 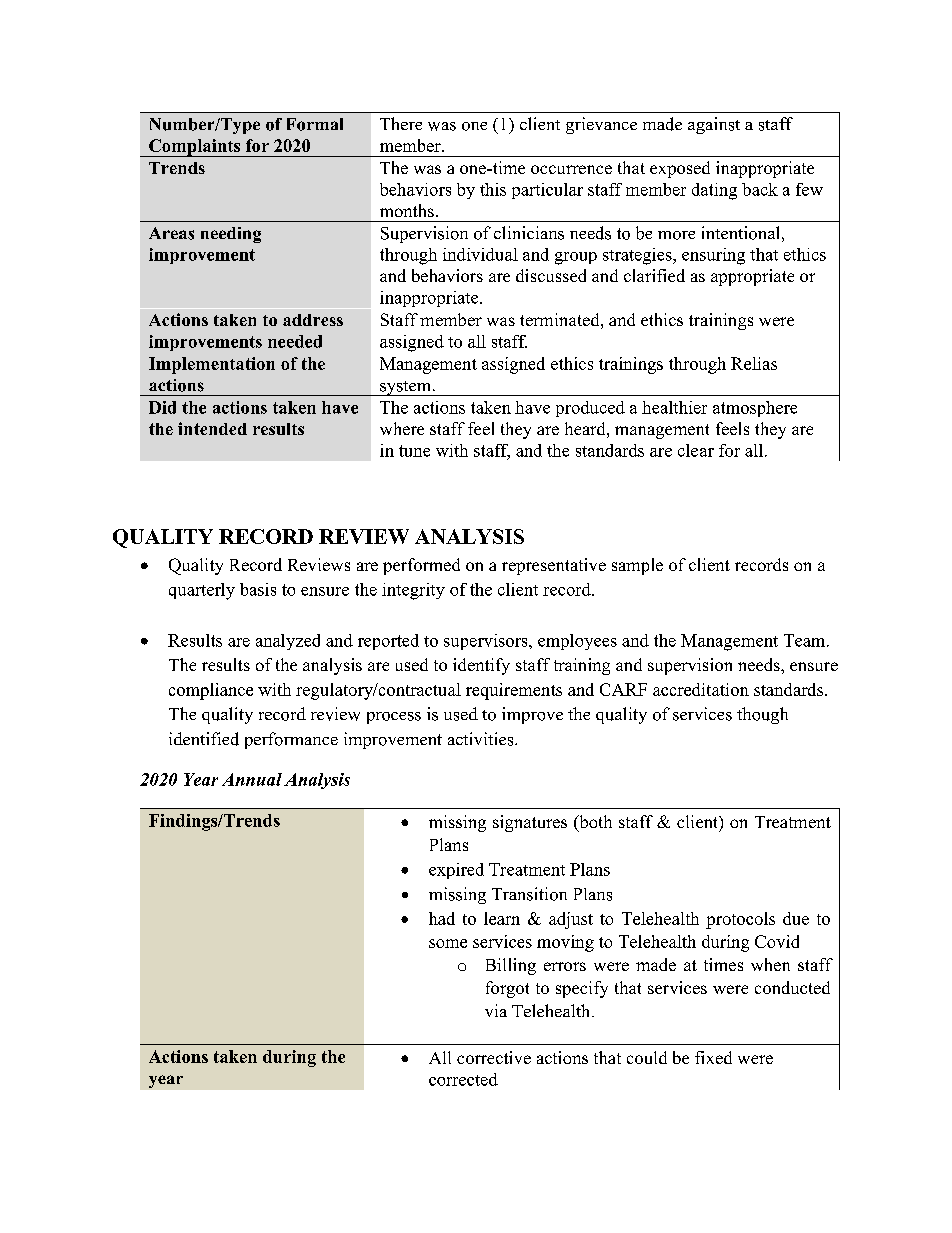 I want to click on supervisors, so click(x=487, y=642).
